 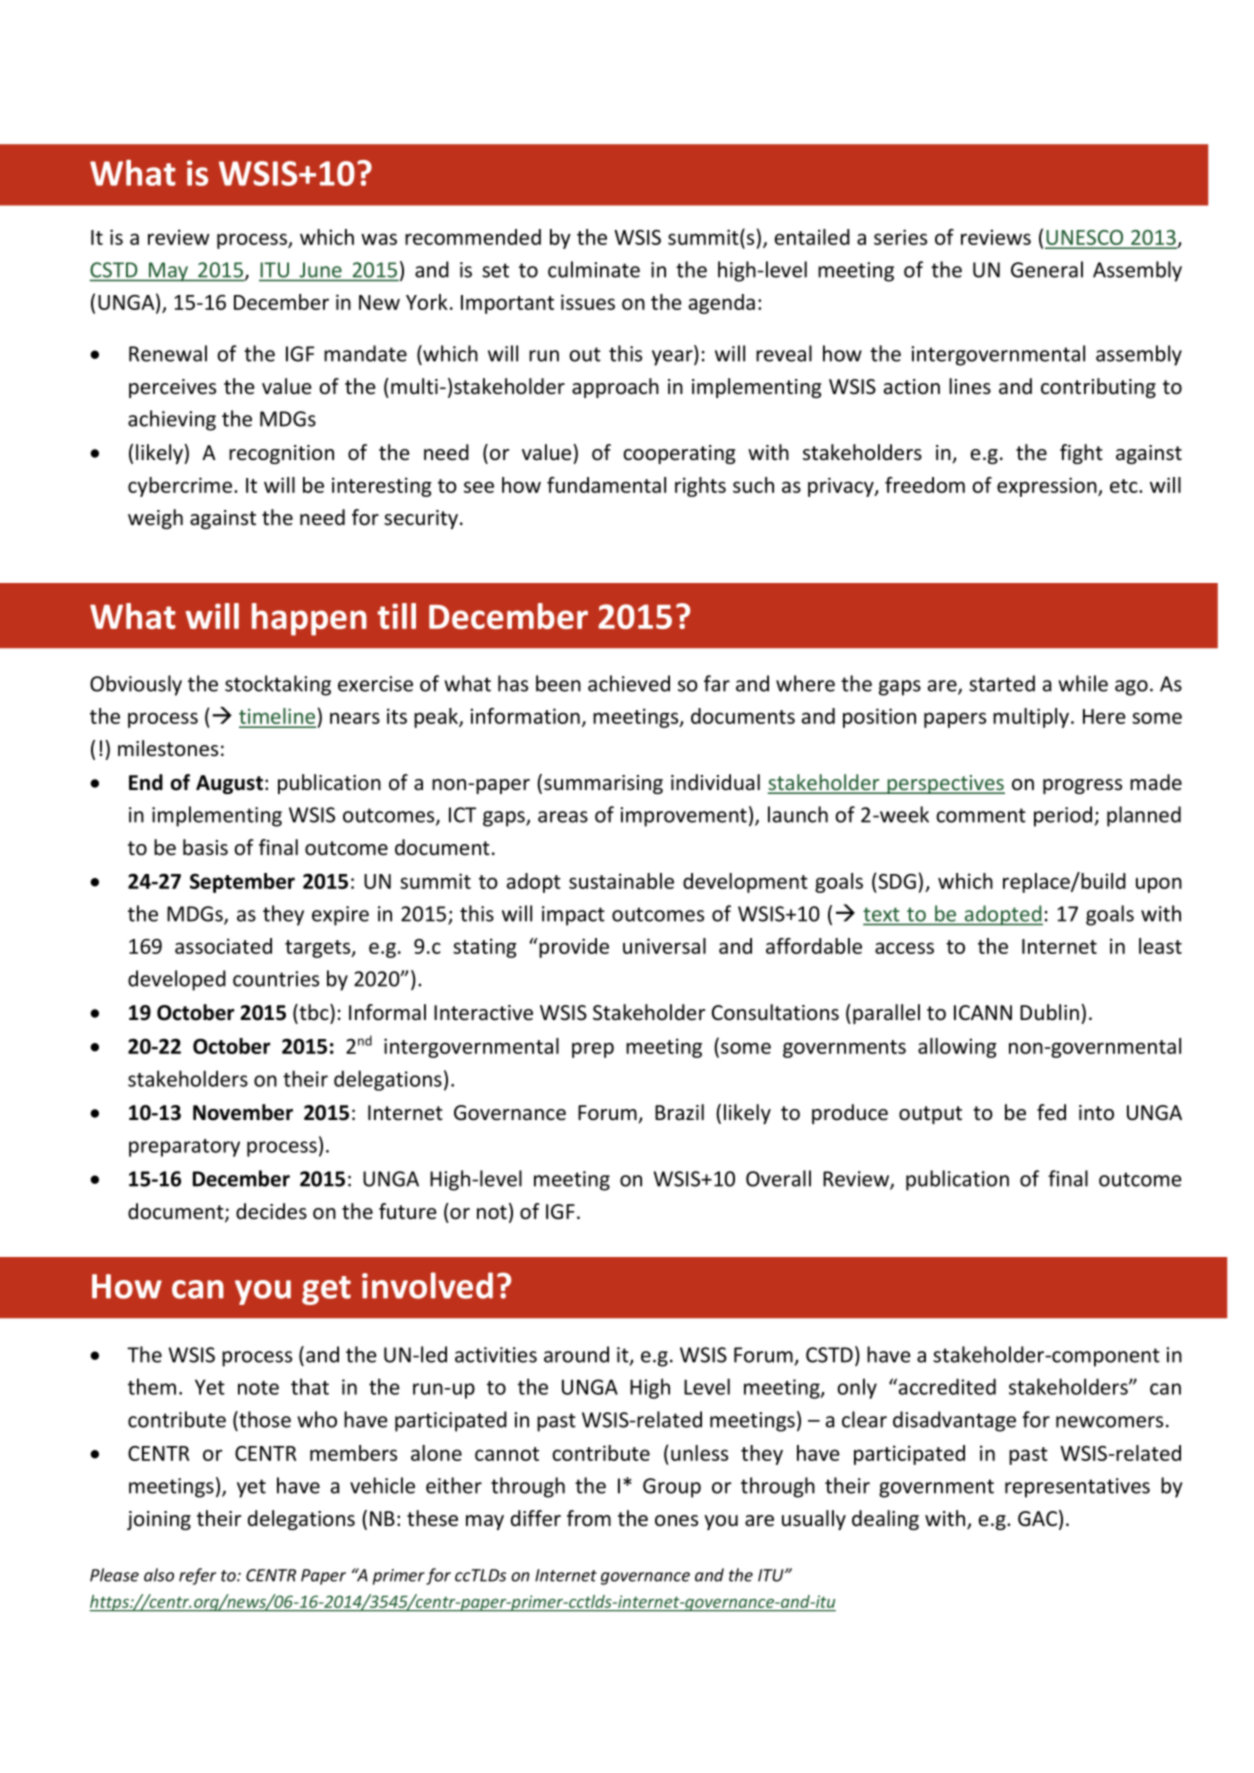 I want to click on culminate, so click(x=594, y=269).
